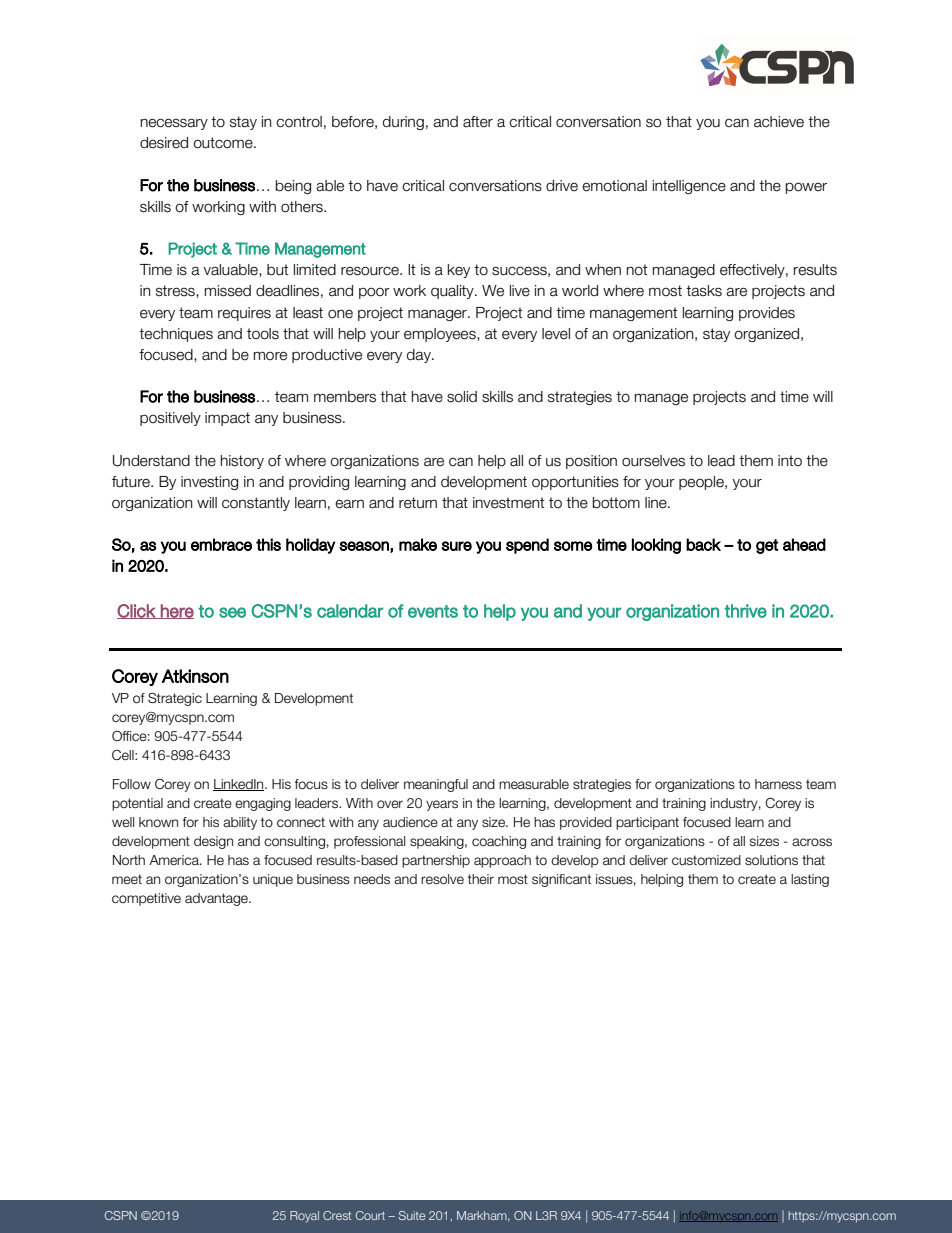 This screenshot has height=1233, width=952. I want to click on Suite, so click(412, 1215).
